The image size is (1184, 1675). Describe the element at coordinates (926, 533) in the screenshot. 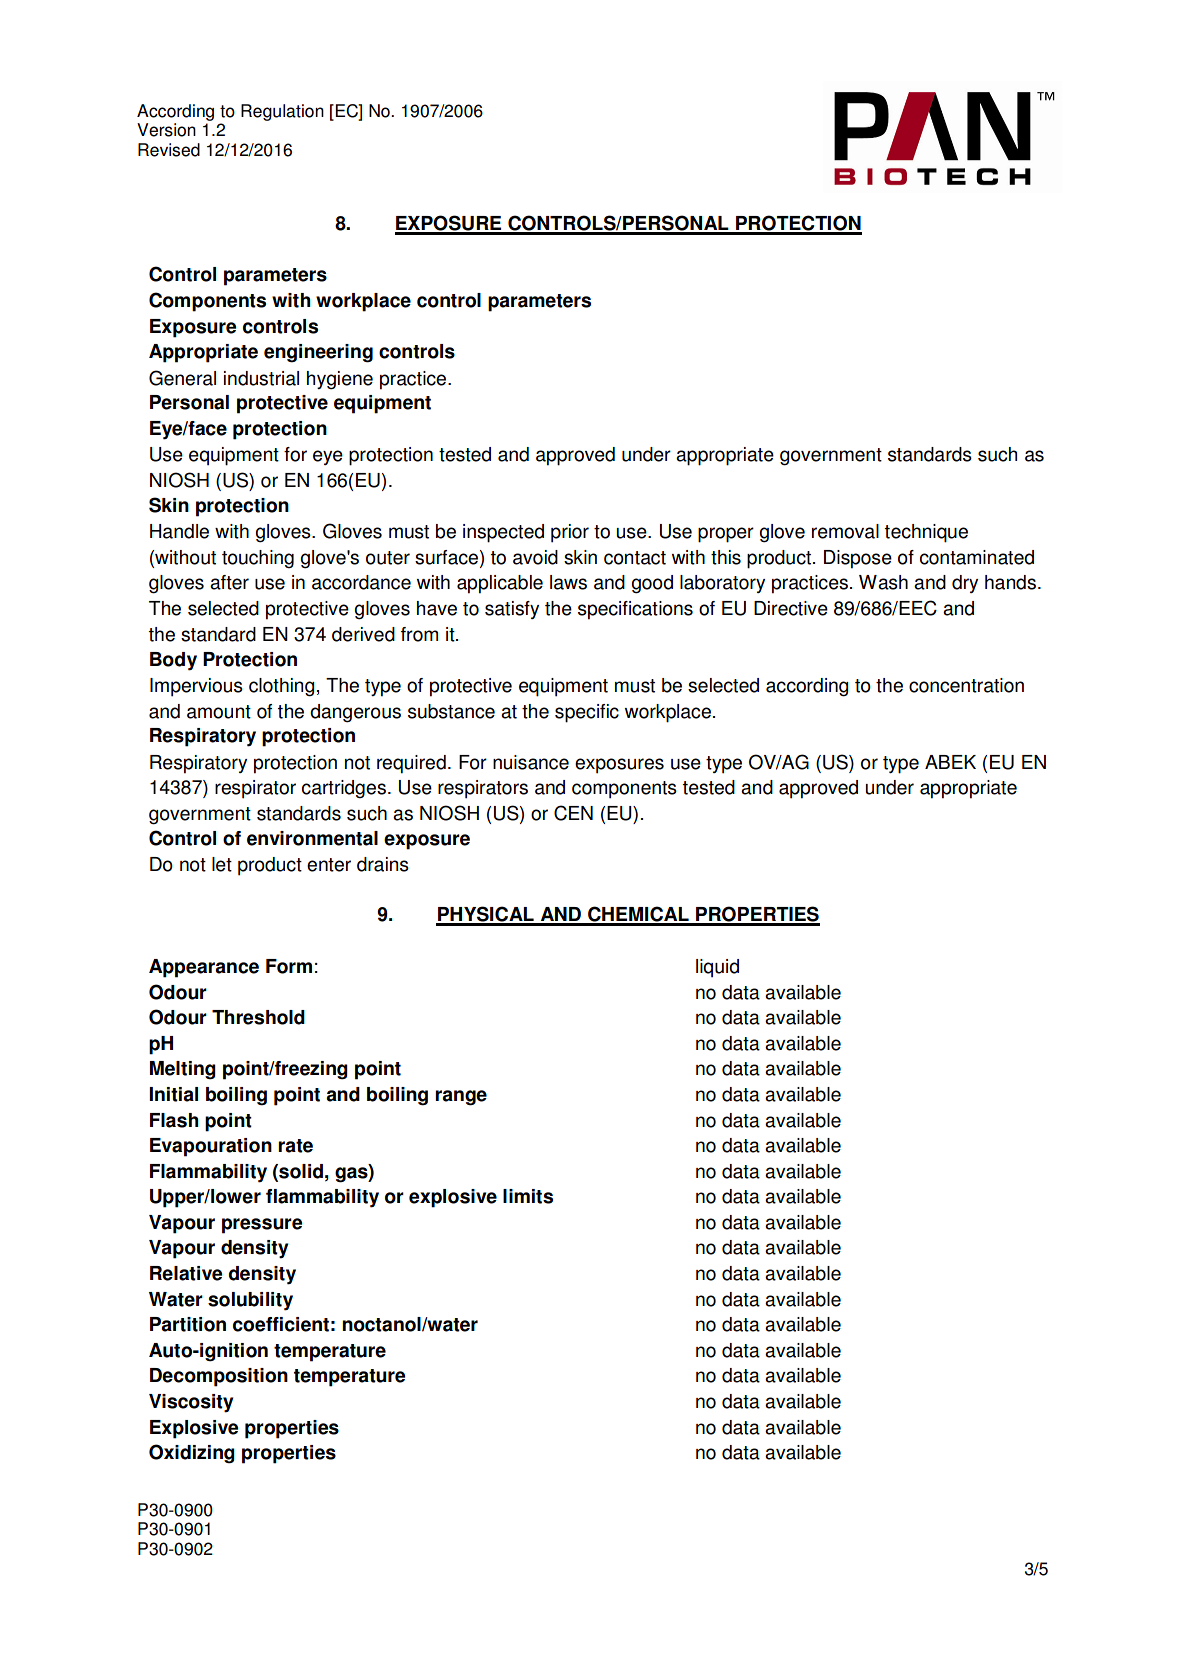

I see `technique` at that location.
